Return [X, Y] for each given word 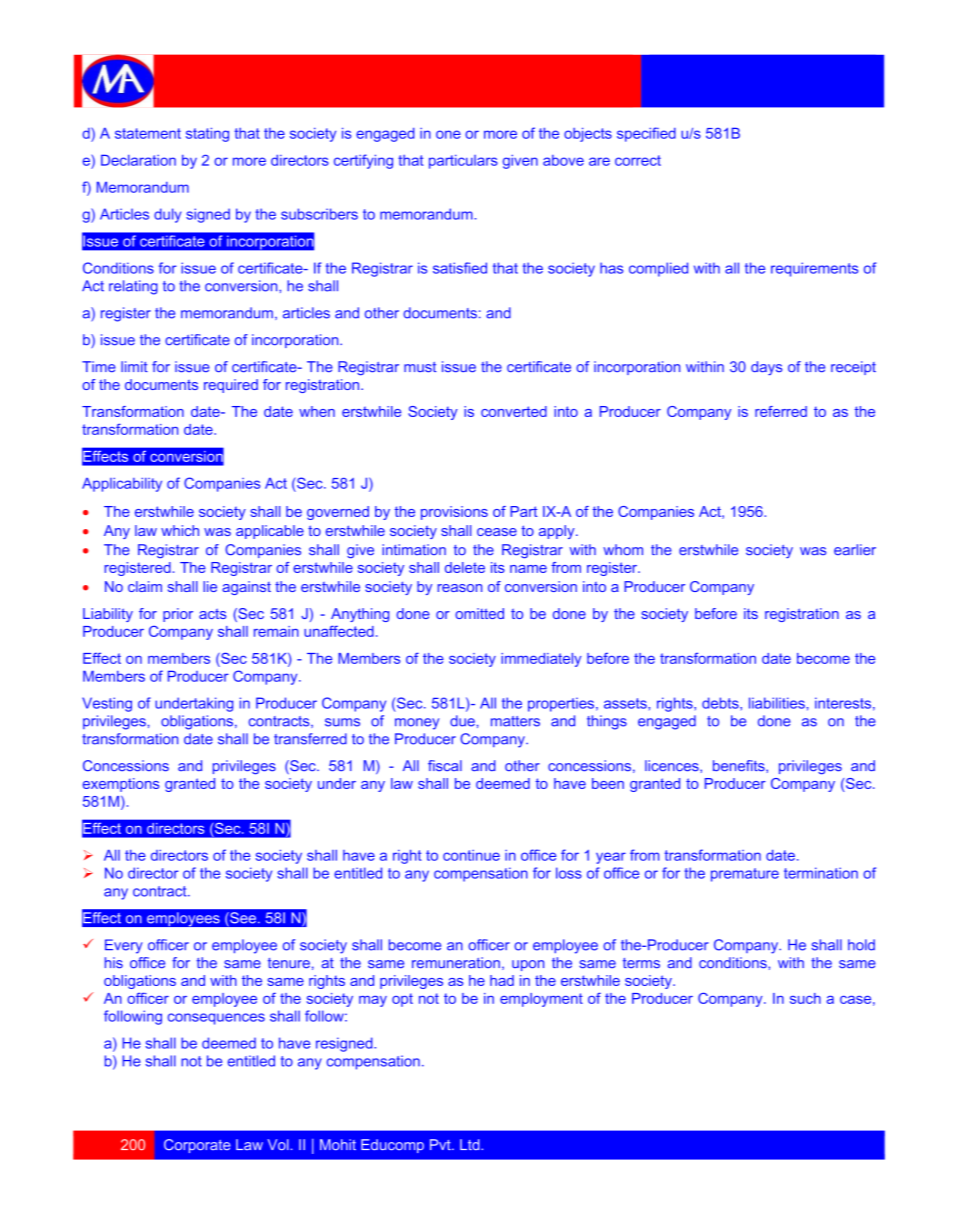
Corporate [197, 1146]
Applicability [122, 484]
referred [781, 411]
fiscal [445, 766]
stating [207, 134]
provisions [454, 513]
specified [646, 134]
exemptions [121, 785]
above [563, 160]
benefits [740, 766]
